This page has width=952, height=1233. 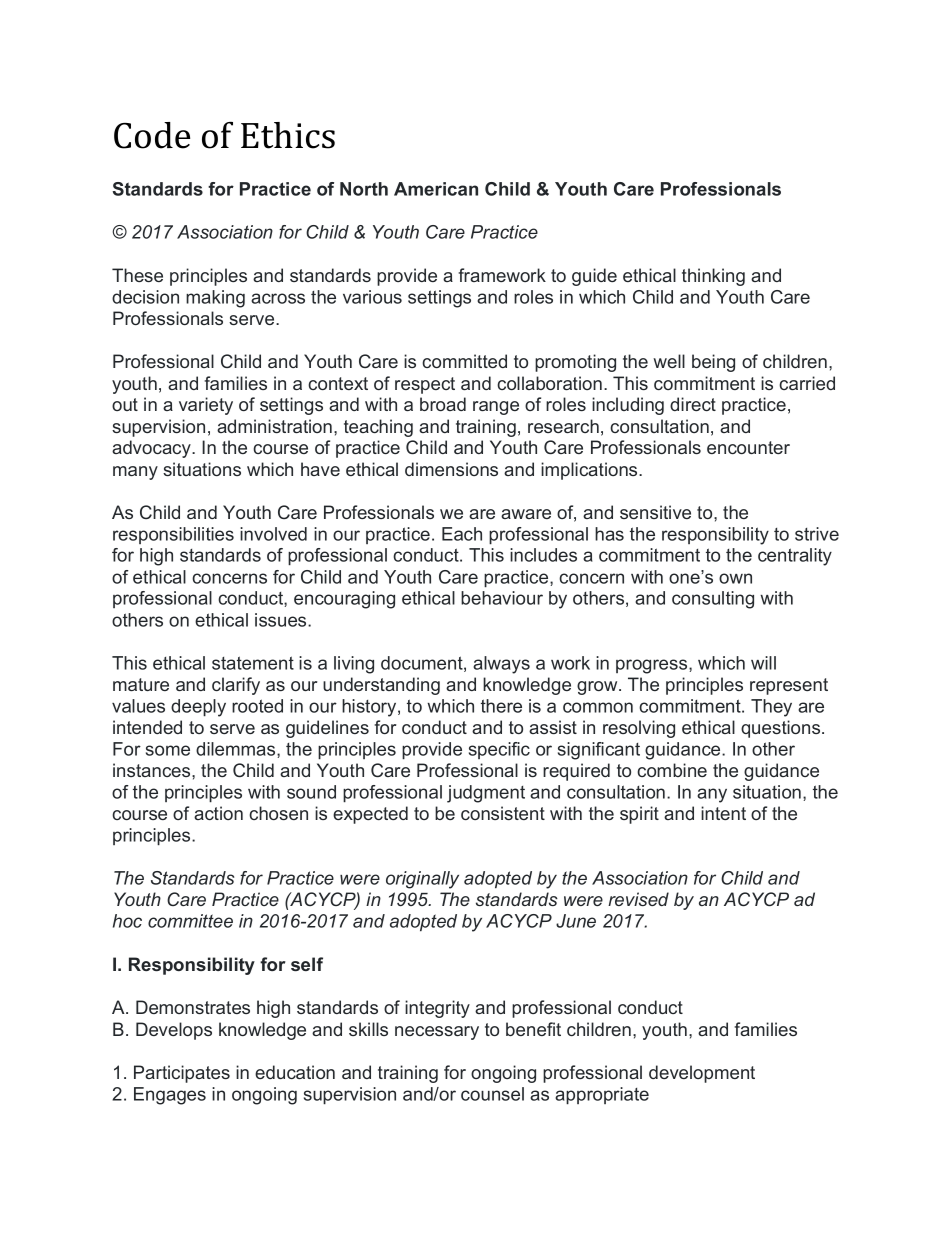 I want to click on thinking, so click(x=713, y=277).
